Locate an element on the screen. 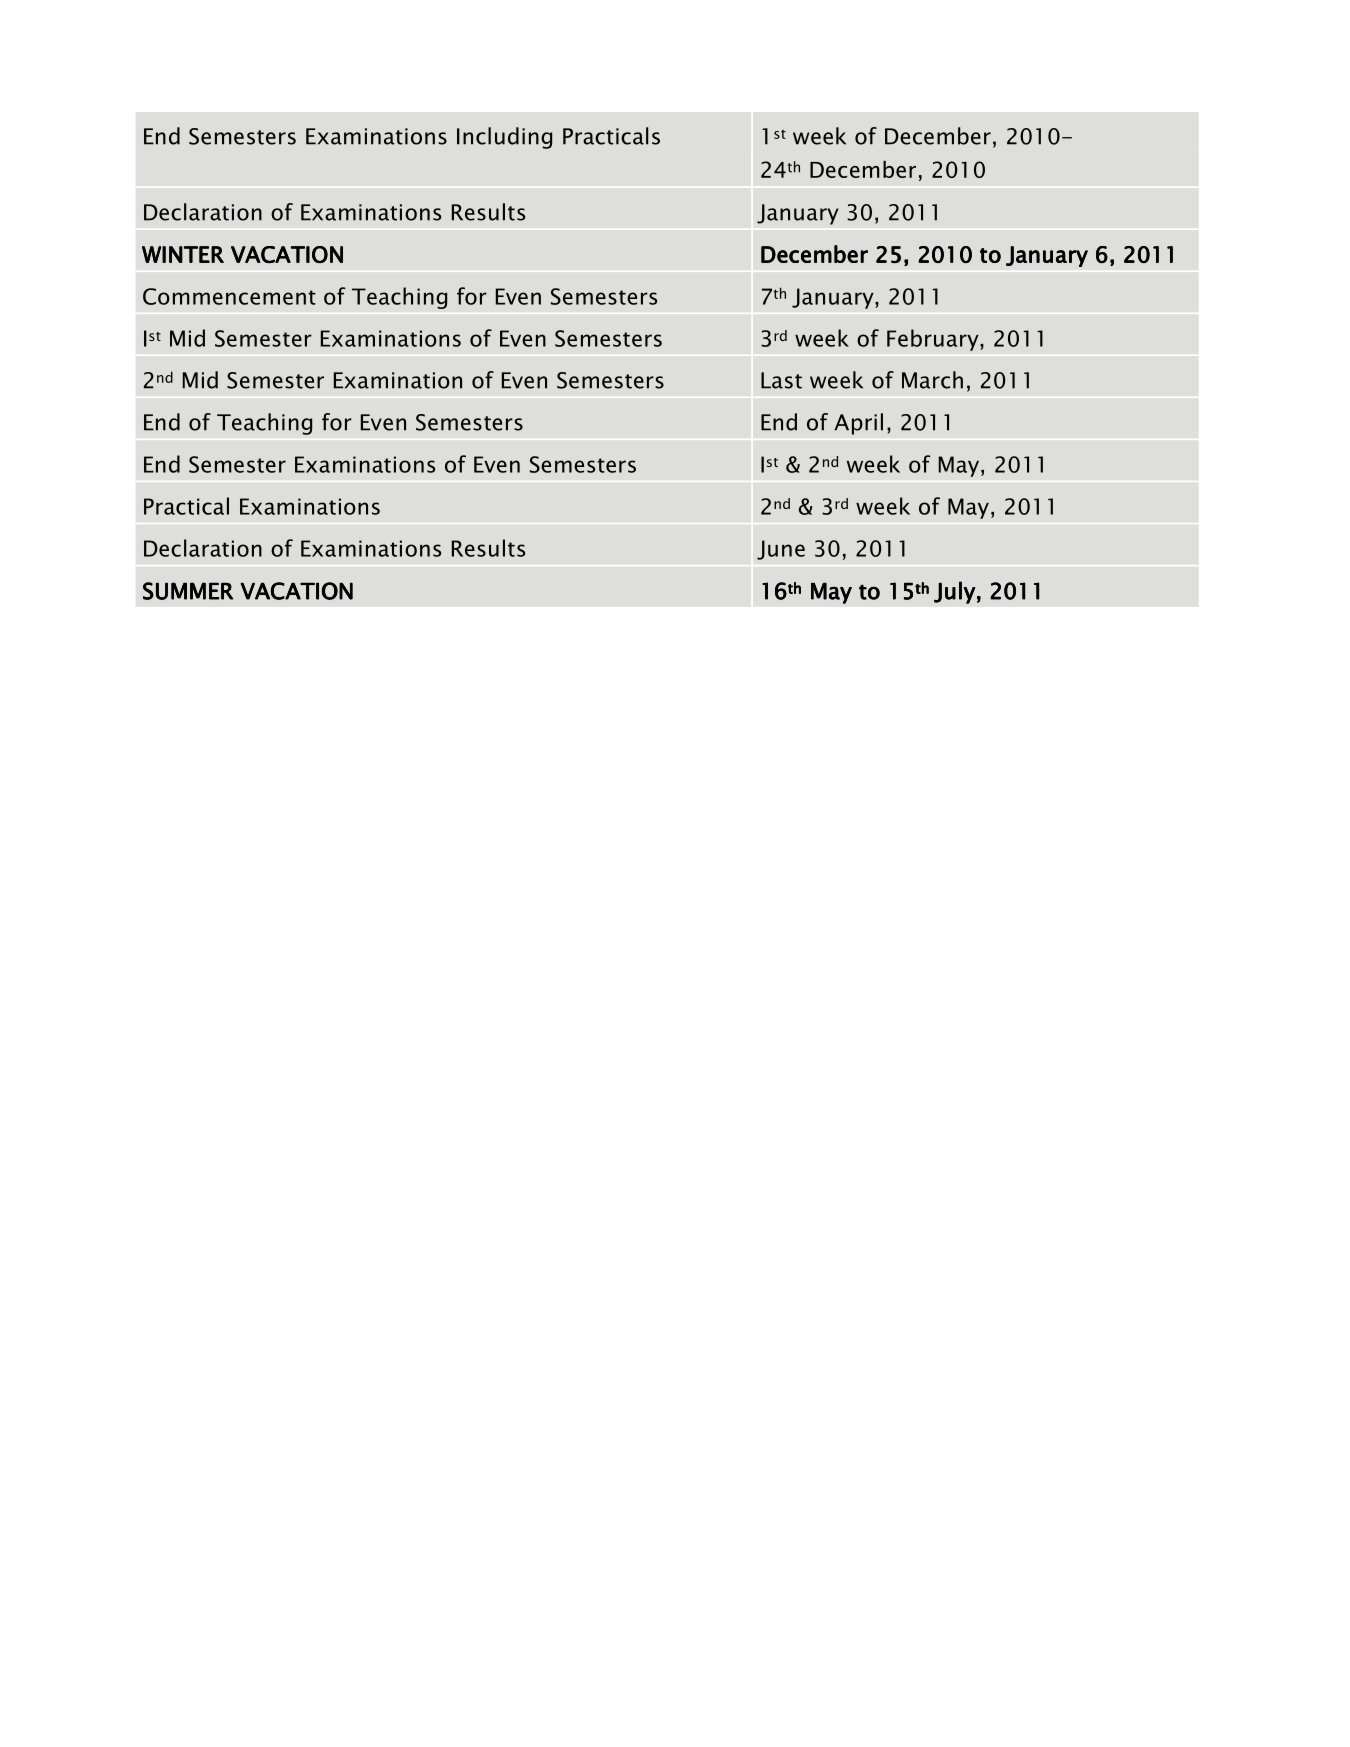 This screenshot has width=1350, height=1747. February is located at coordinates (934, 340).
